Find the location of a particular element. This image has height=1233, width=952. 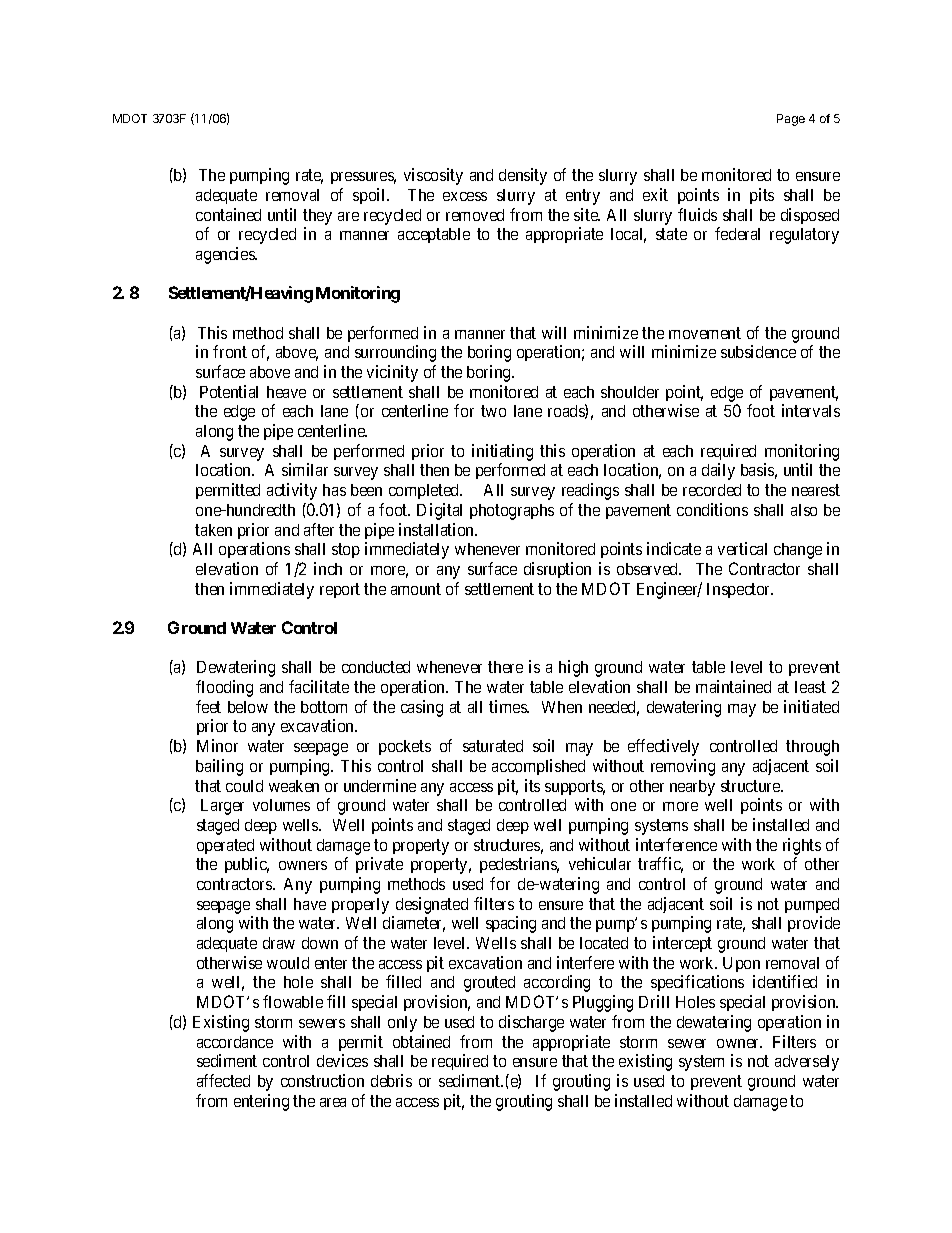

weaken is located at coordinates (294, 786).
